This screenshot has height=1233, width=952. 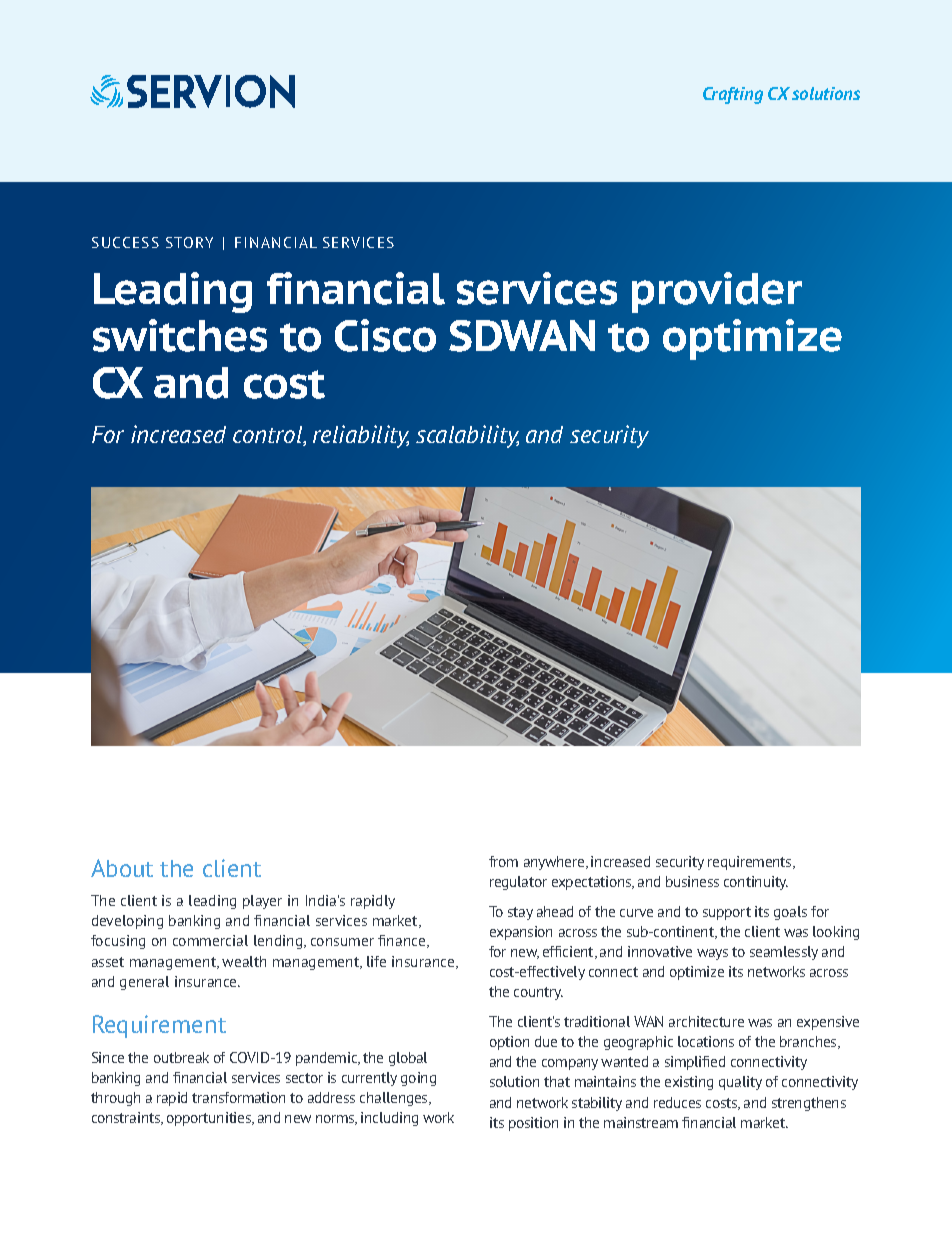 I want to click on scalability, so click(x=467, y=436).
